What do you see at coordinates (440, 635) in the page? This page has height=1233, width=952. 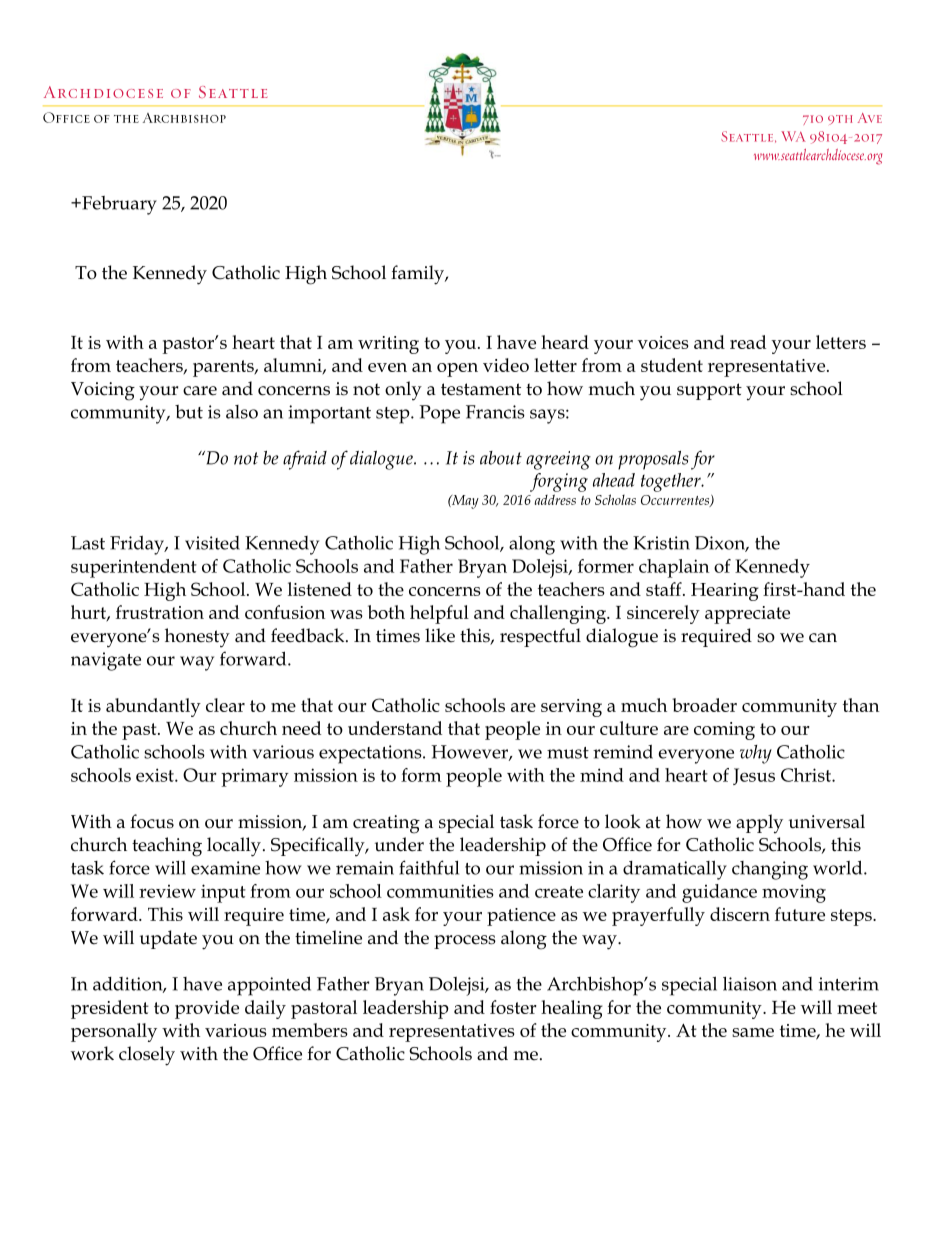 I see `like` at bounding box center [440, 635].
